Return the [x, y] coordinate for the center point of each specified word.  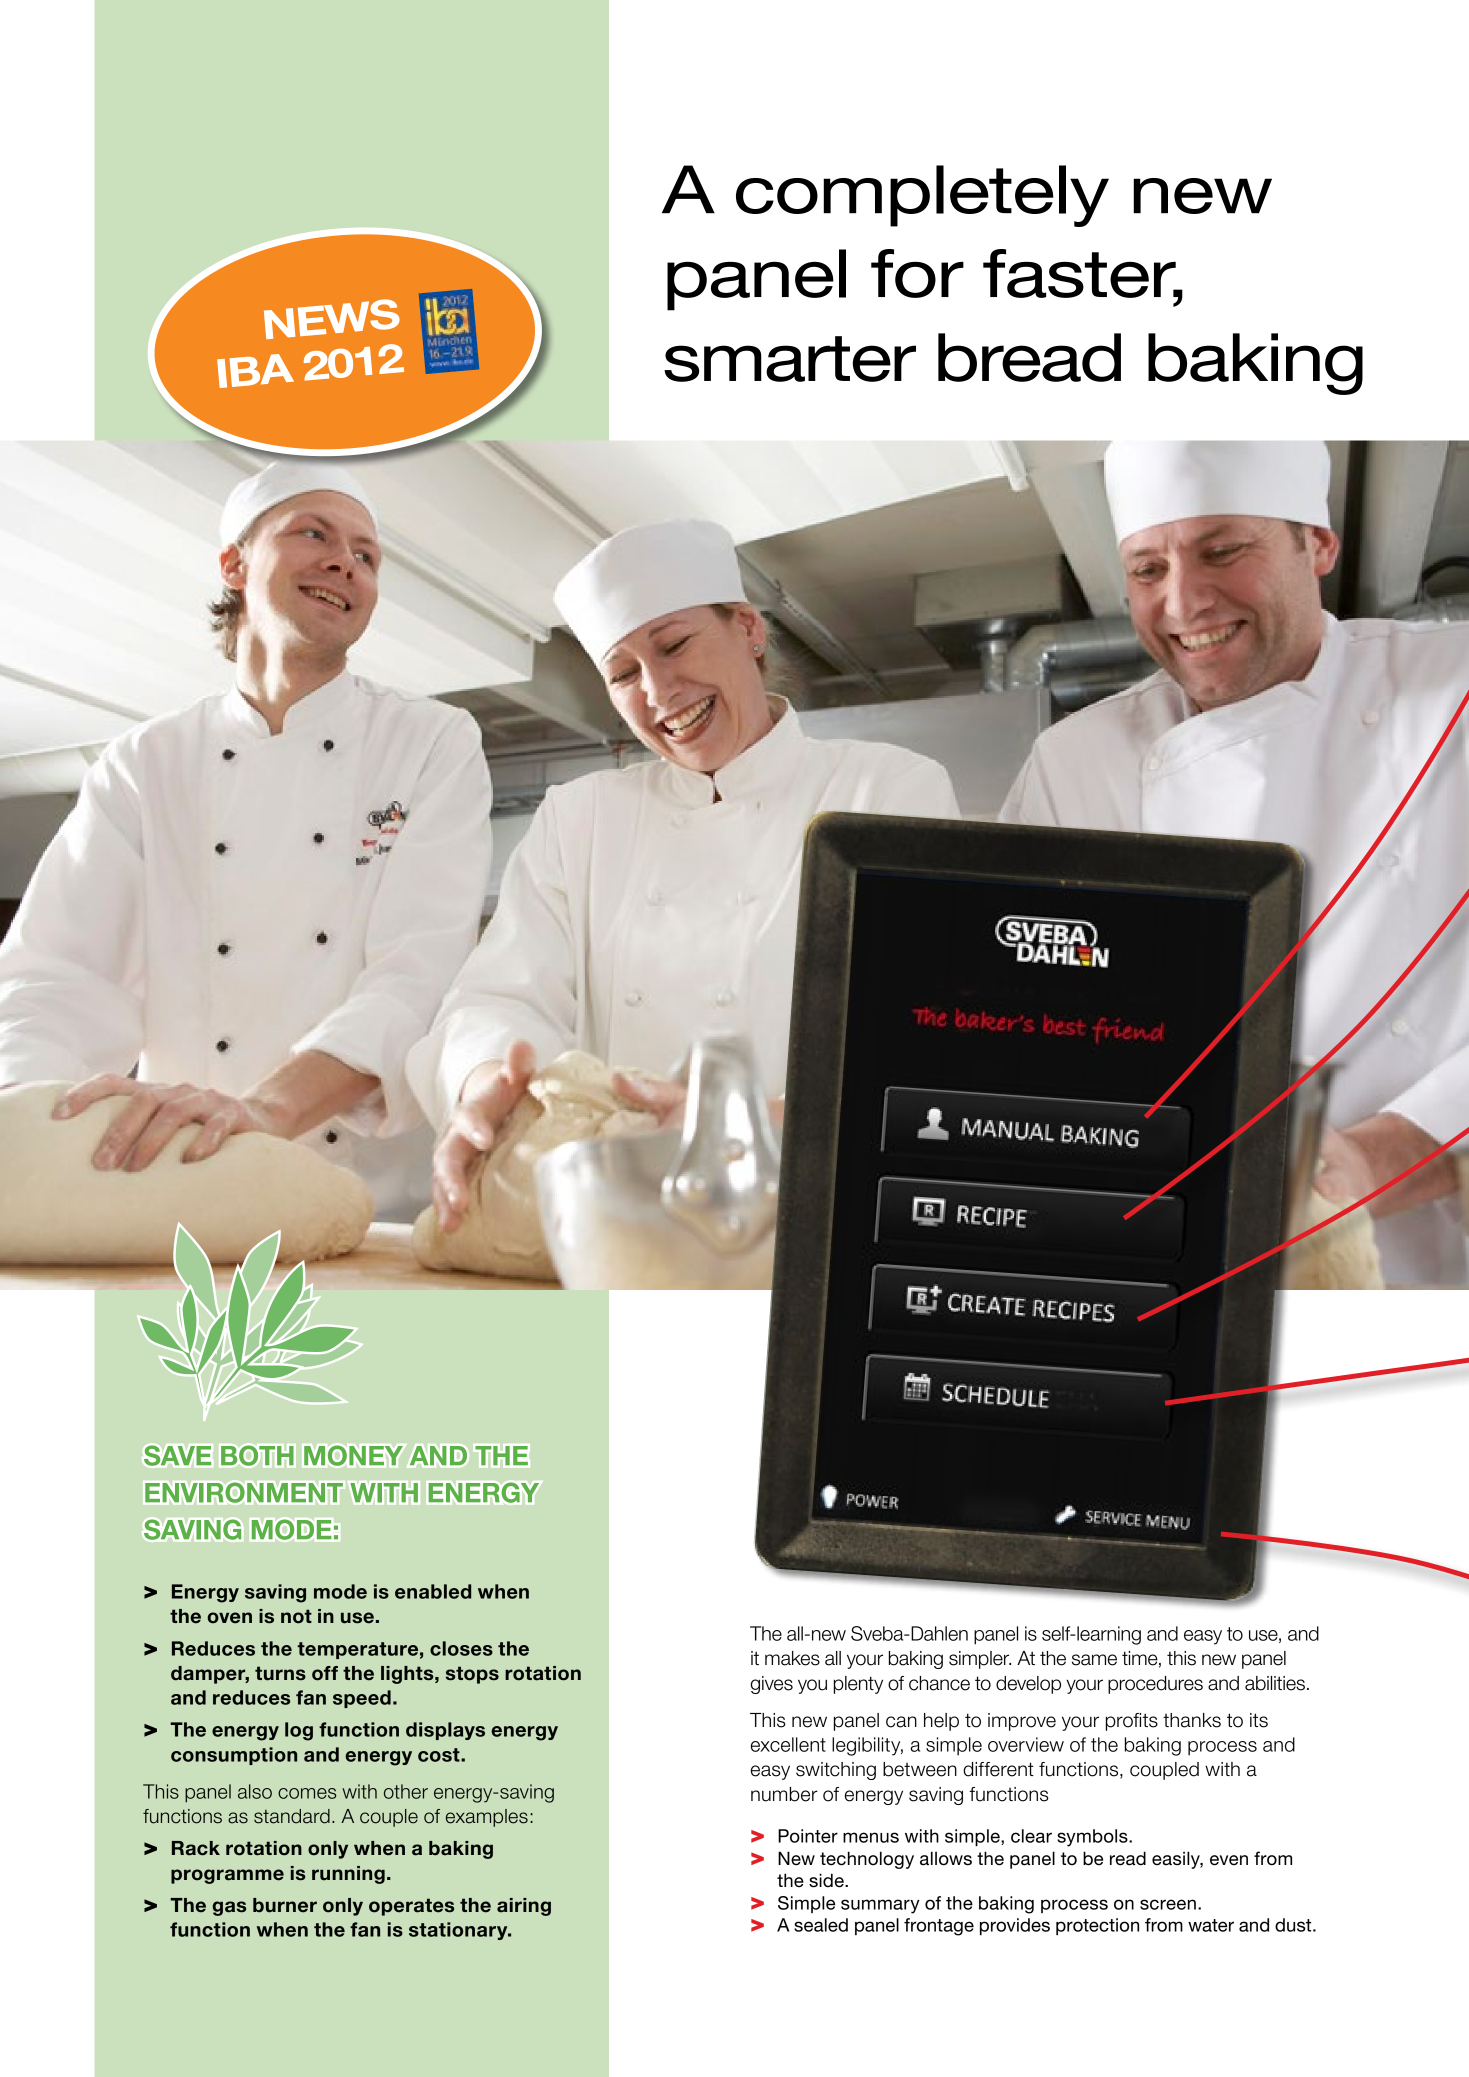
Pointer [808, 1836]
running [348, 1875]
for [917, 273]
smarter [790, 359]
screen [1168, 1904]
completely [922, 196]
